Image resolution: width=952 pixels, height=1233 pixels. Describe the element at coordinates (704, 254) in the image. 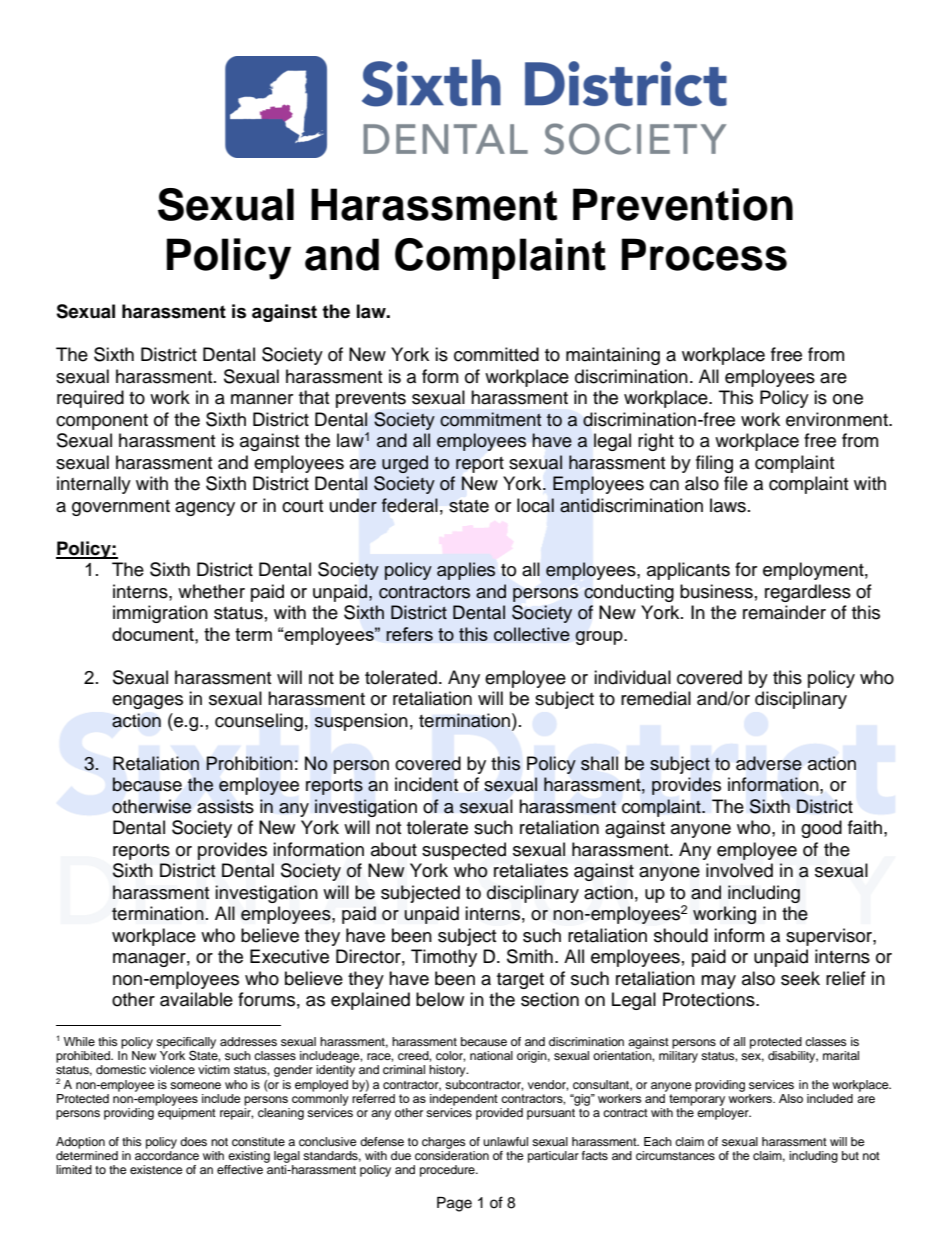

I see `Process` at that location.
